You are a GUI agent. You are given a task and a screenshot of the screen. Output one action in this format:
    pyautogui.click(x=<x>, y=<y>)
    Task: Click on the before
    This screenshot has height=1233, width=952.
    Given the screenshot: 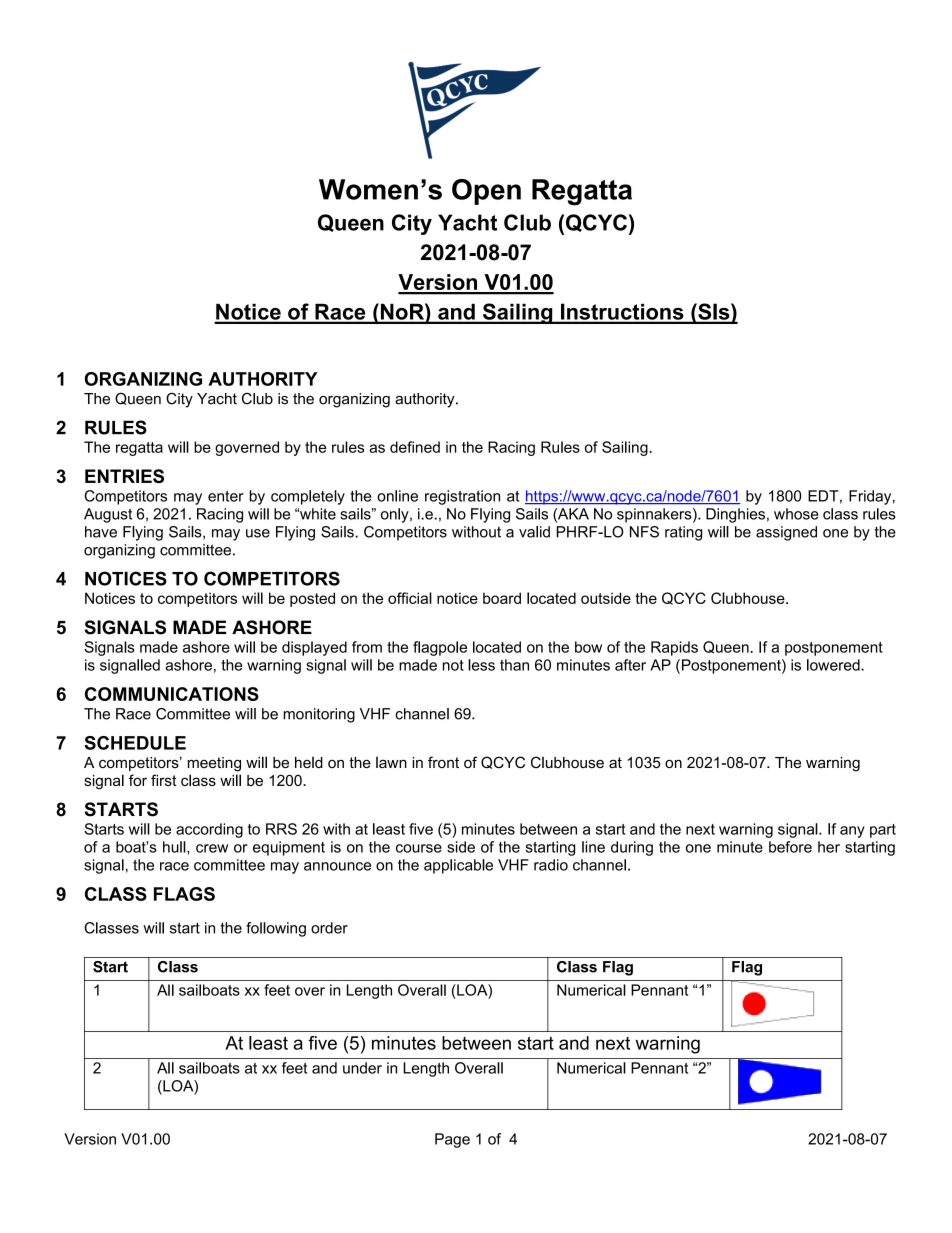 What is the action you would take?
    pyautogui.click(x=790, y=847)
